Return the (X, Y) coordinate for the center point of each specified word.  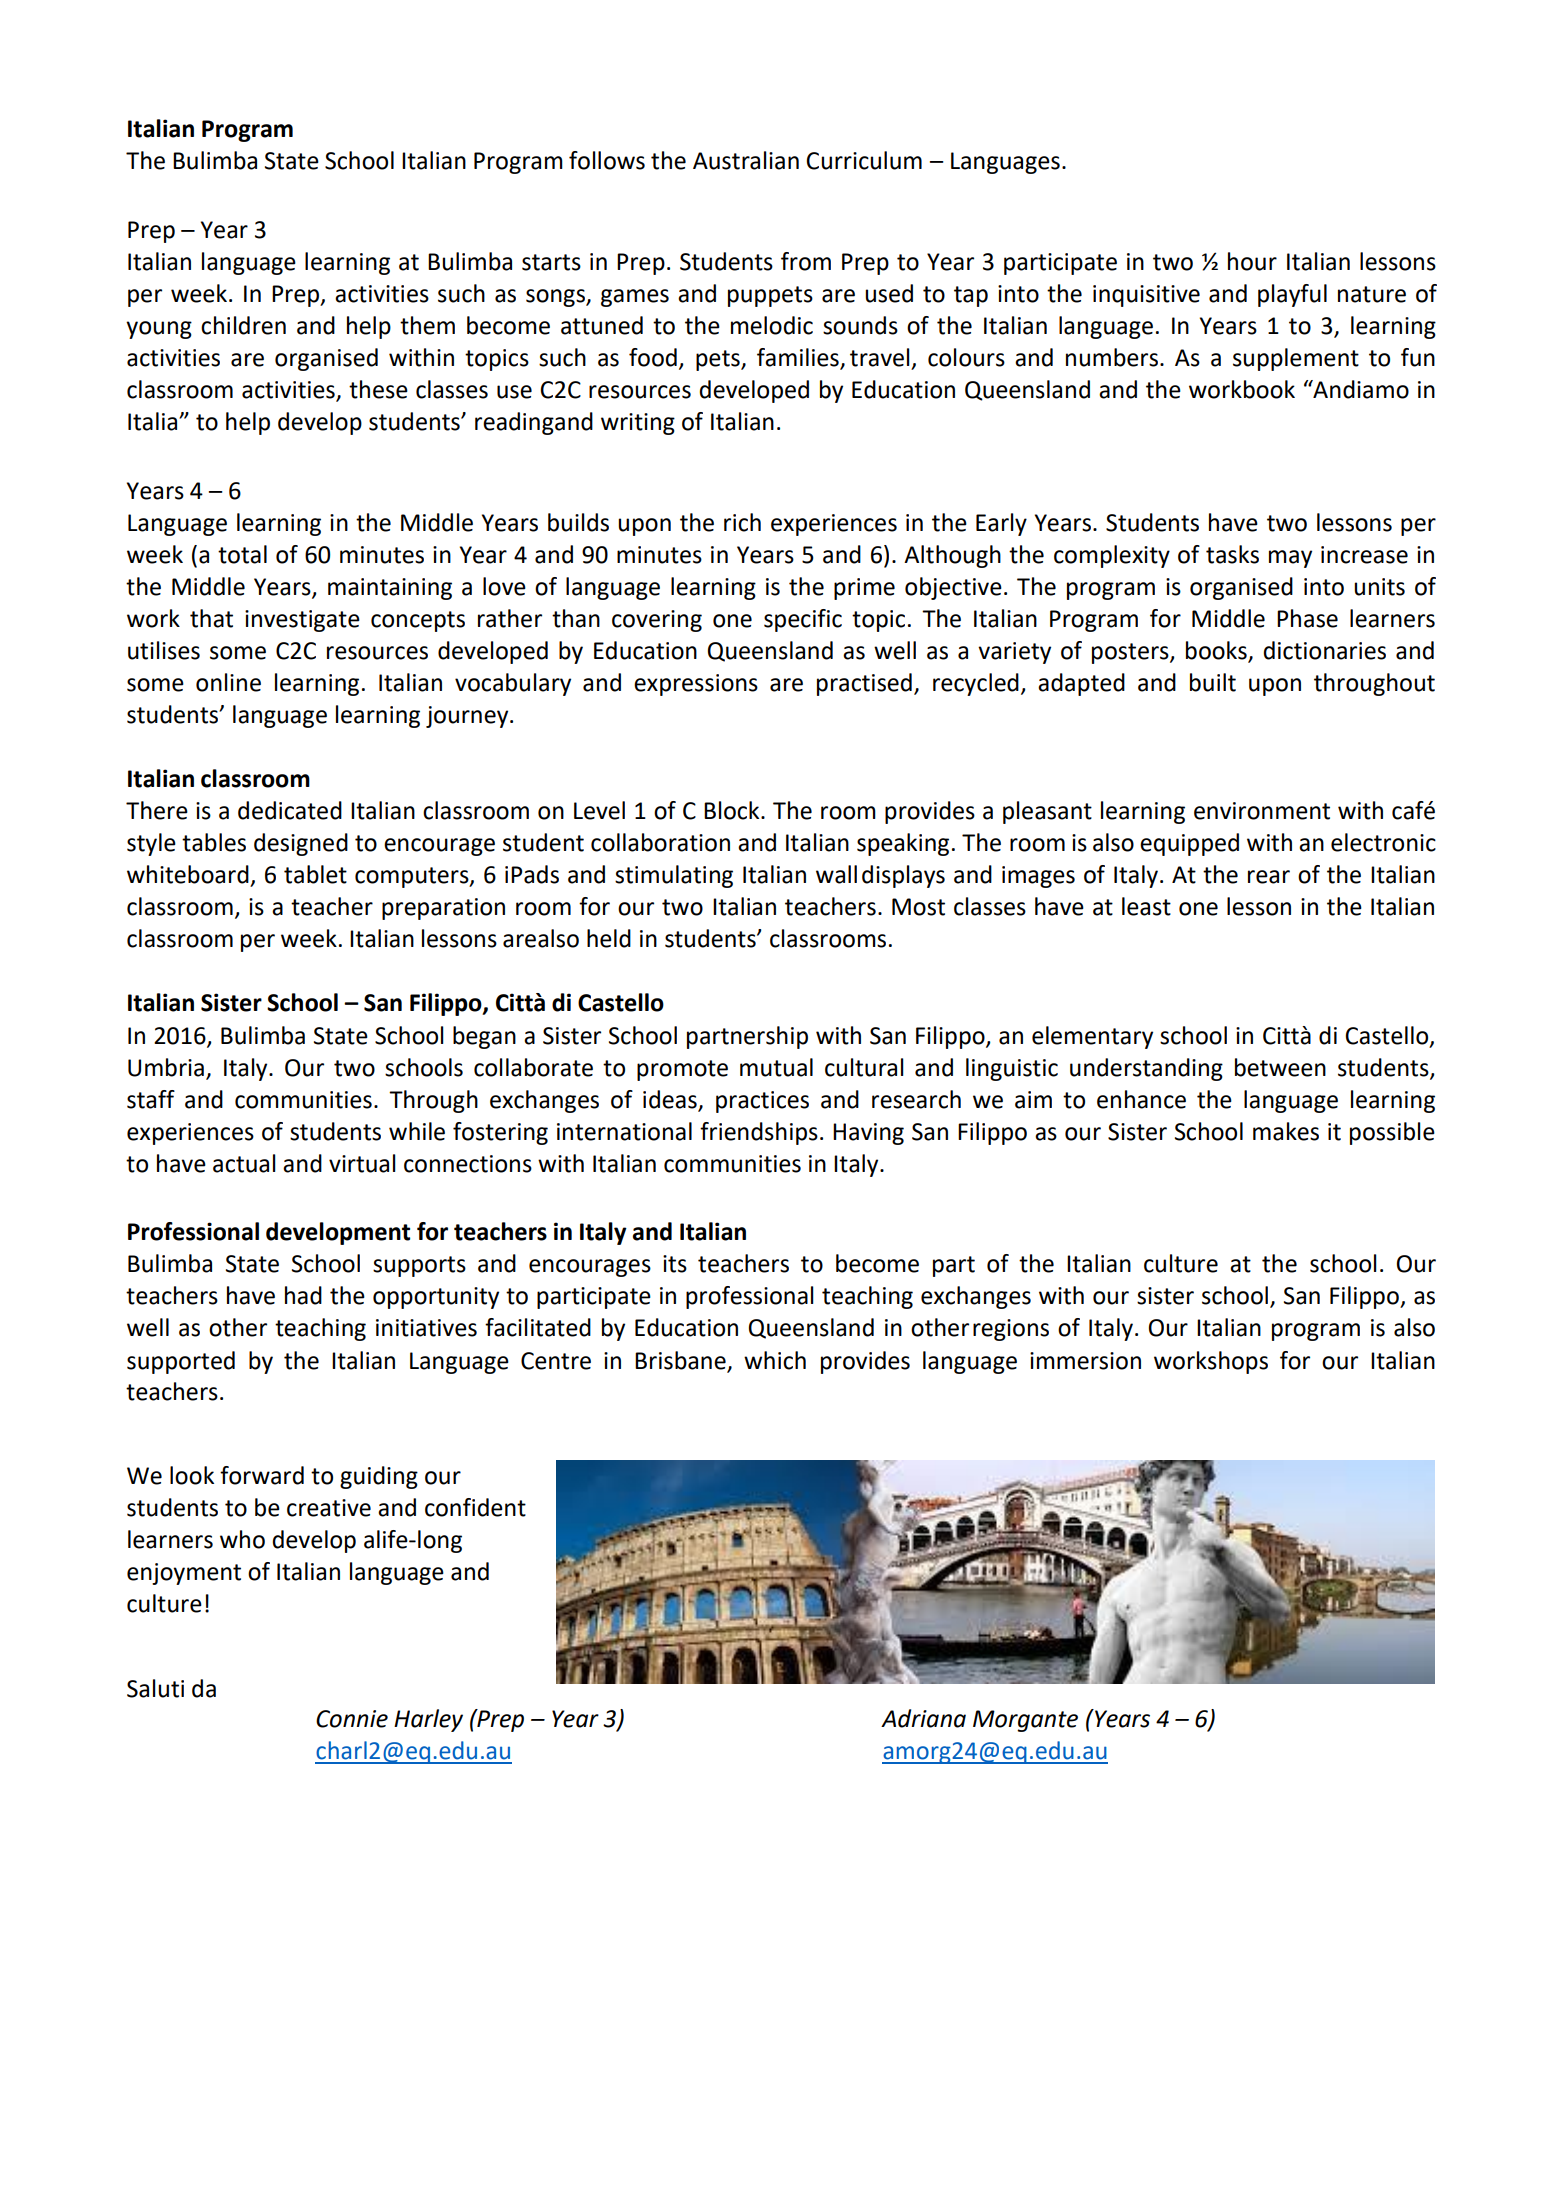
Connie (352, 1719)
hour (1252, 261)
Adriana (923, 1718)
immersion (1085, 1361)
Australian (746, 160)
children (243, 325)
